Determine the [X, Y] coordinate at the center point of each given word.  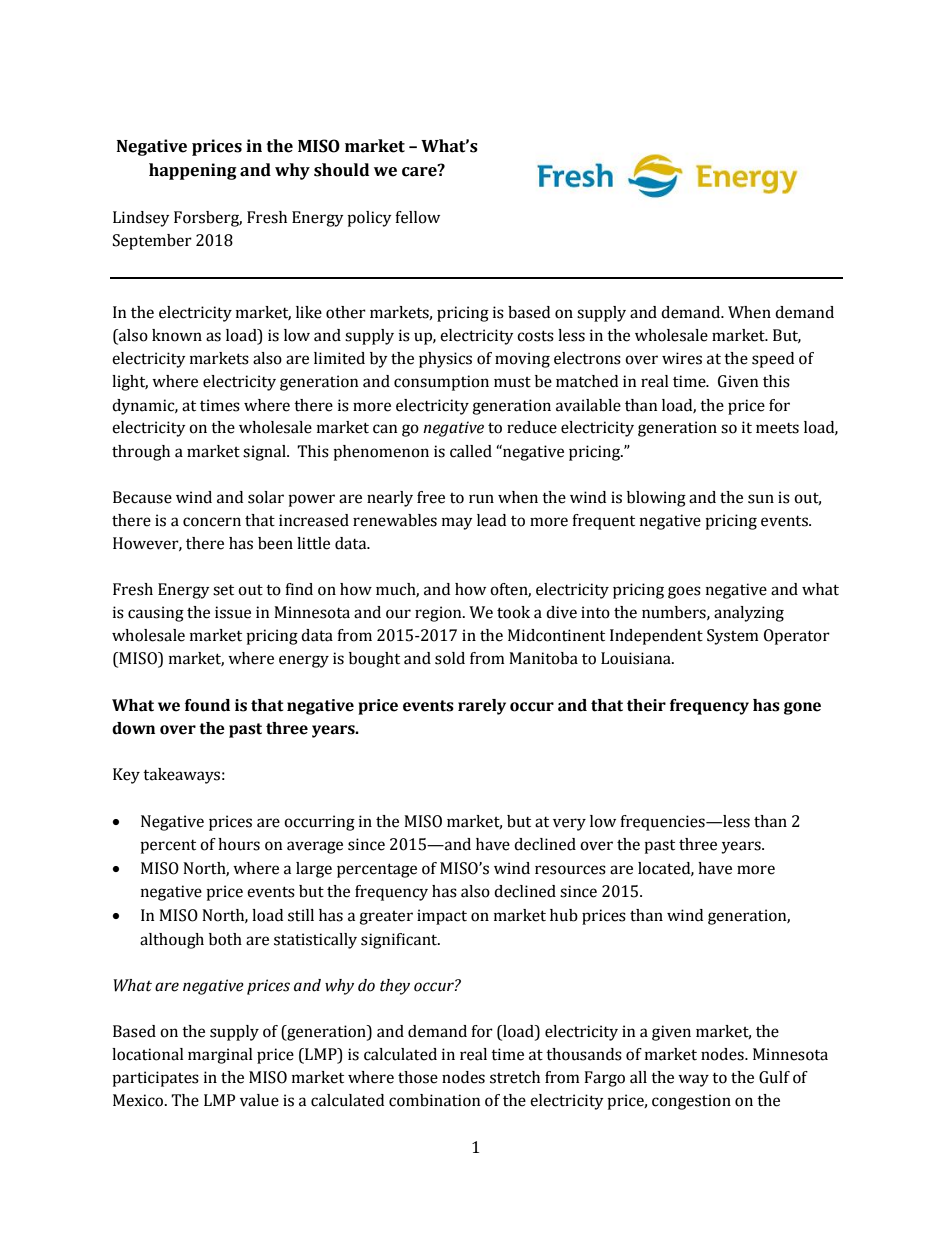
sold [450, 658]
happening [193, 171]
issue [233, 612]
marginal [220, 1056]
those [418, 1077]
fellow [417, 217]
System [733, 637]
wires [682, 358]
